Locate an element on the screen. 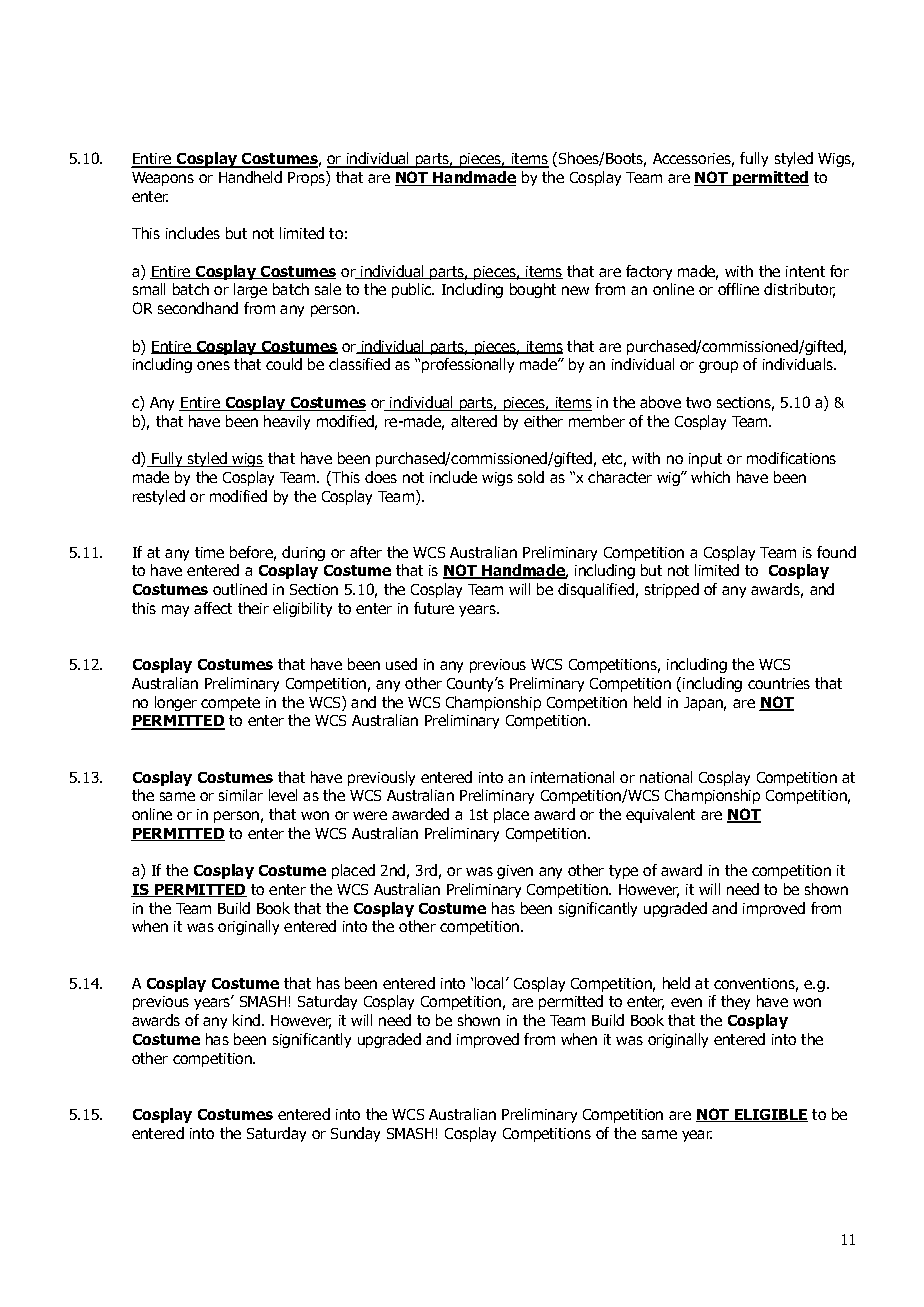 The image size is (924, 1307). ELIGIBLE is located at coordinates (770, 1115).
